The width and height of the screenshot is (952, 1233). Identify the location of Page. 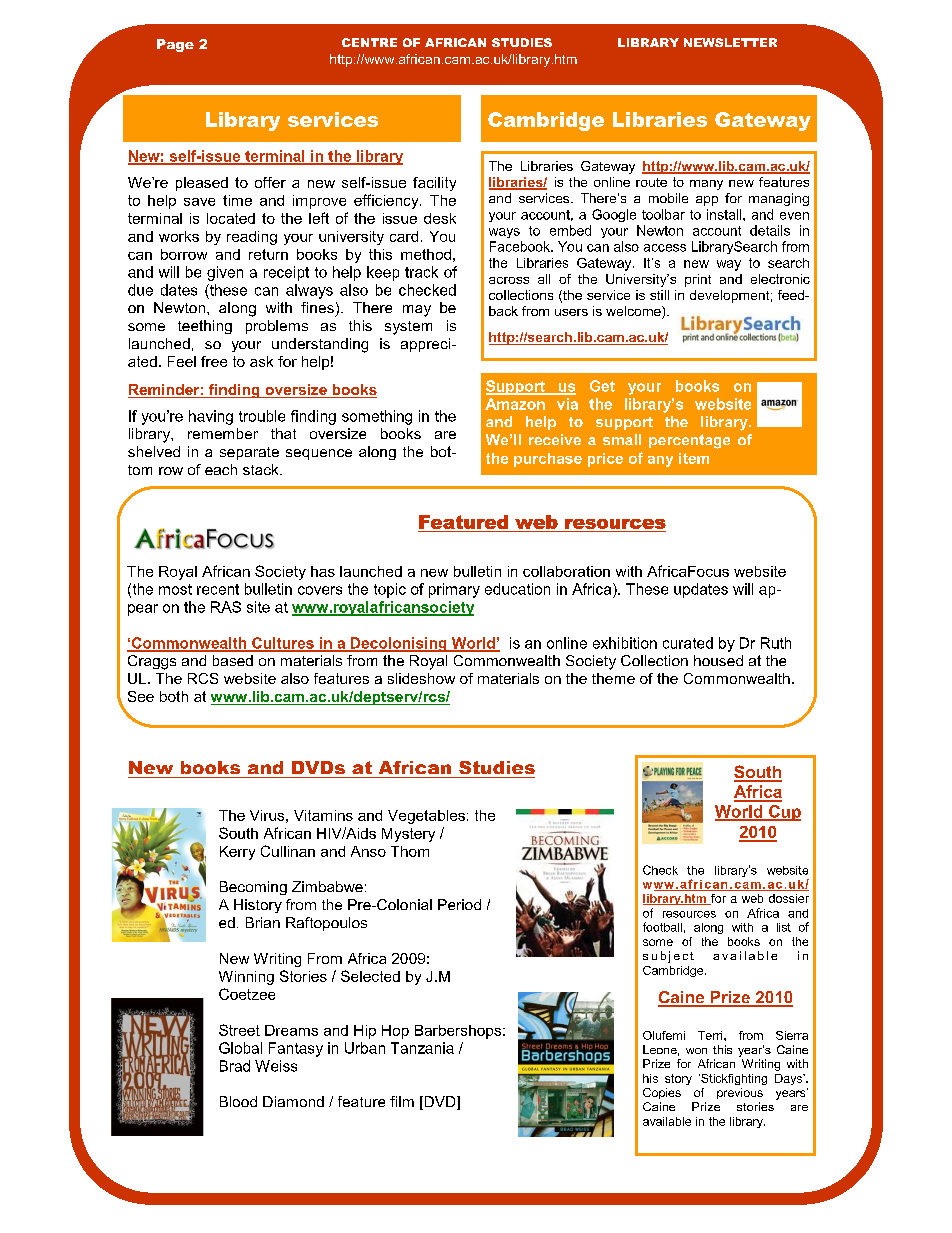
(175, 45).
